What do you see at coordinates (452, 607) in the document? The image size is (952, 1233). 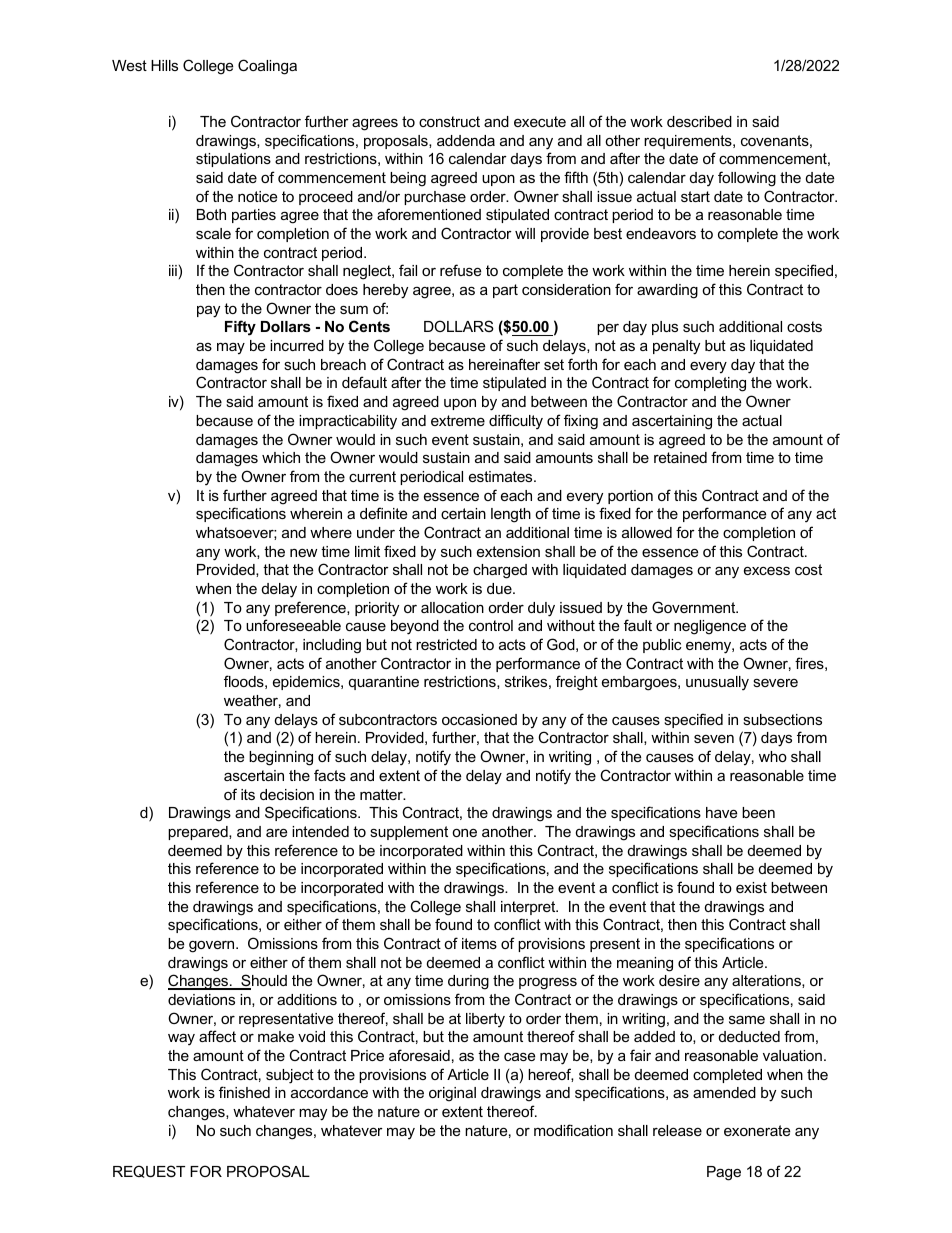 I see `allocation` at bounding box center [452, 607].
